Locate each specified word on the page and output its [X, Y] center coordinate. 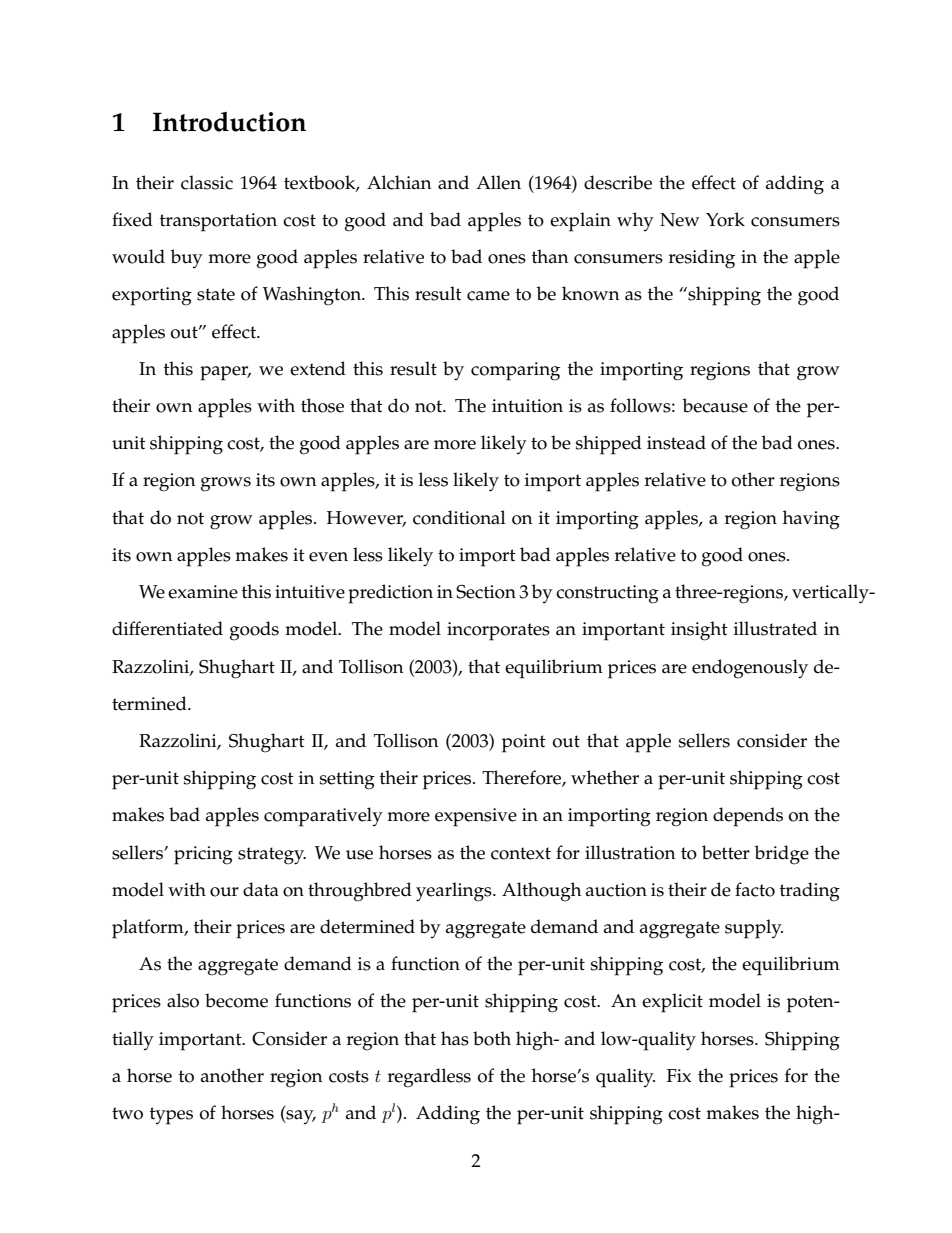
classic [207, 182]
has [455, 1038]
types [171, 1116]
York [725, 219]
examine [203, 592]
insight [699, 631]
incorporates [498, 631]
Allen [498, 182]
